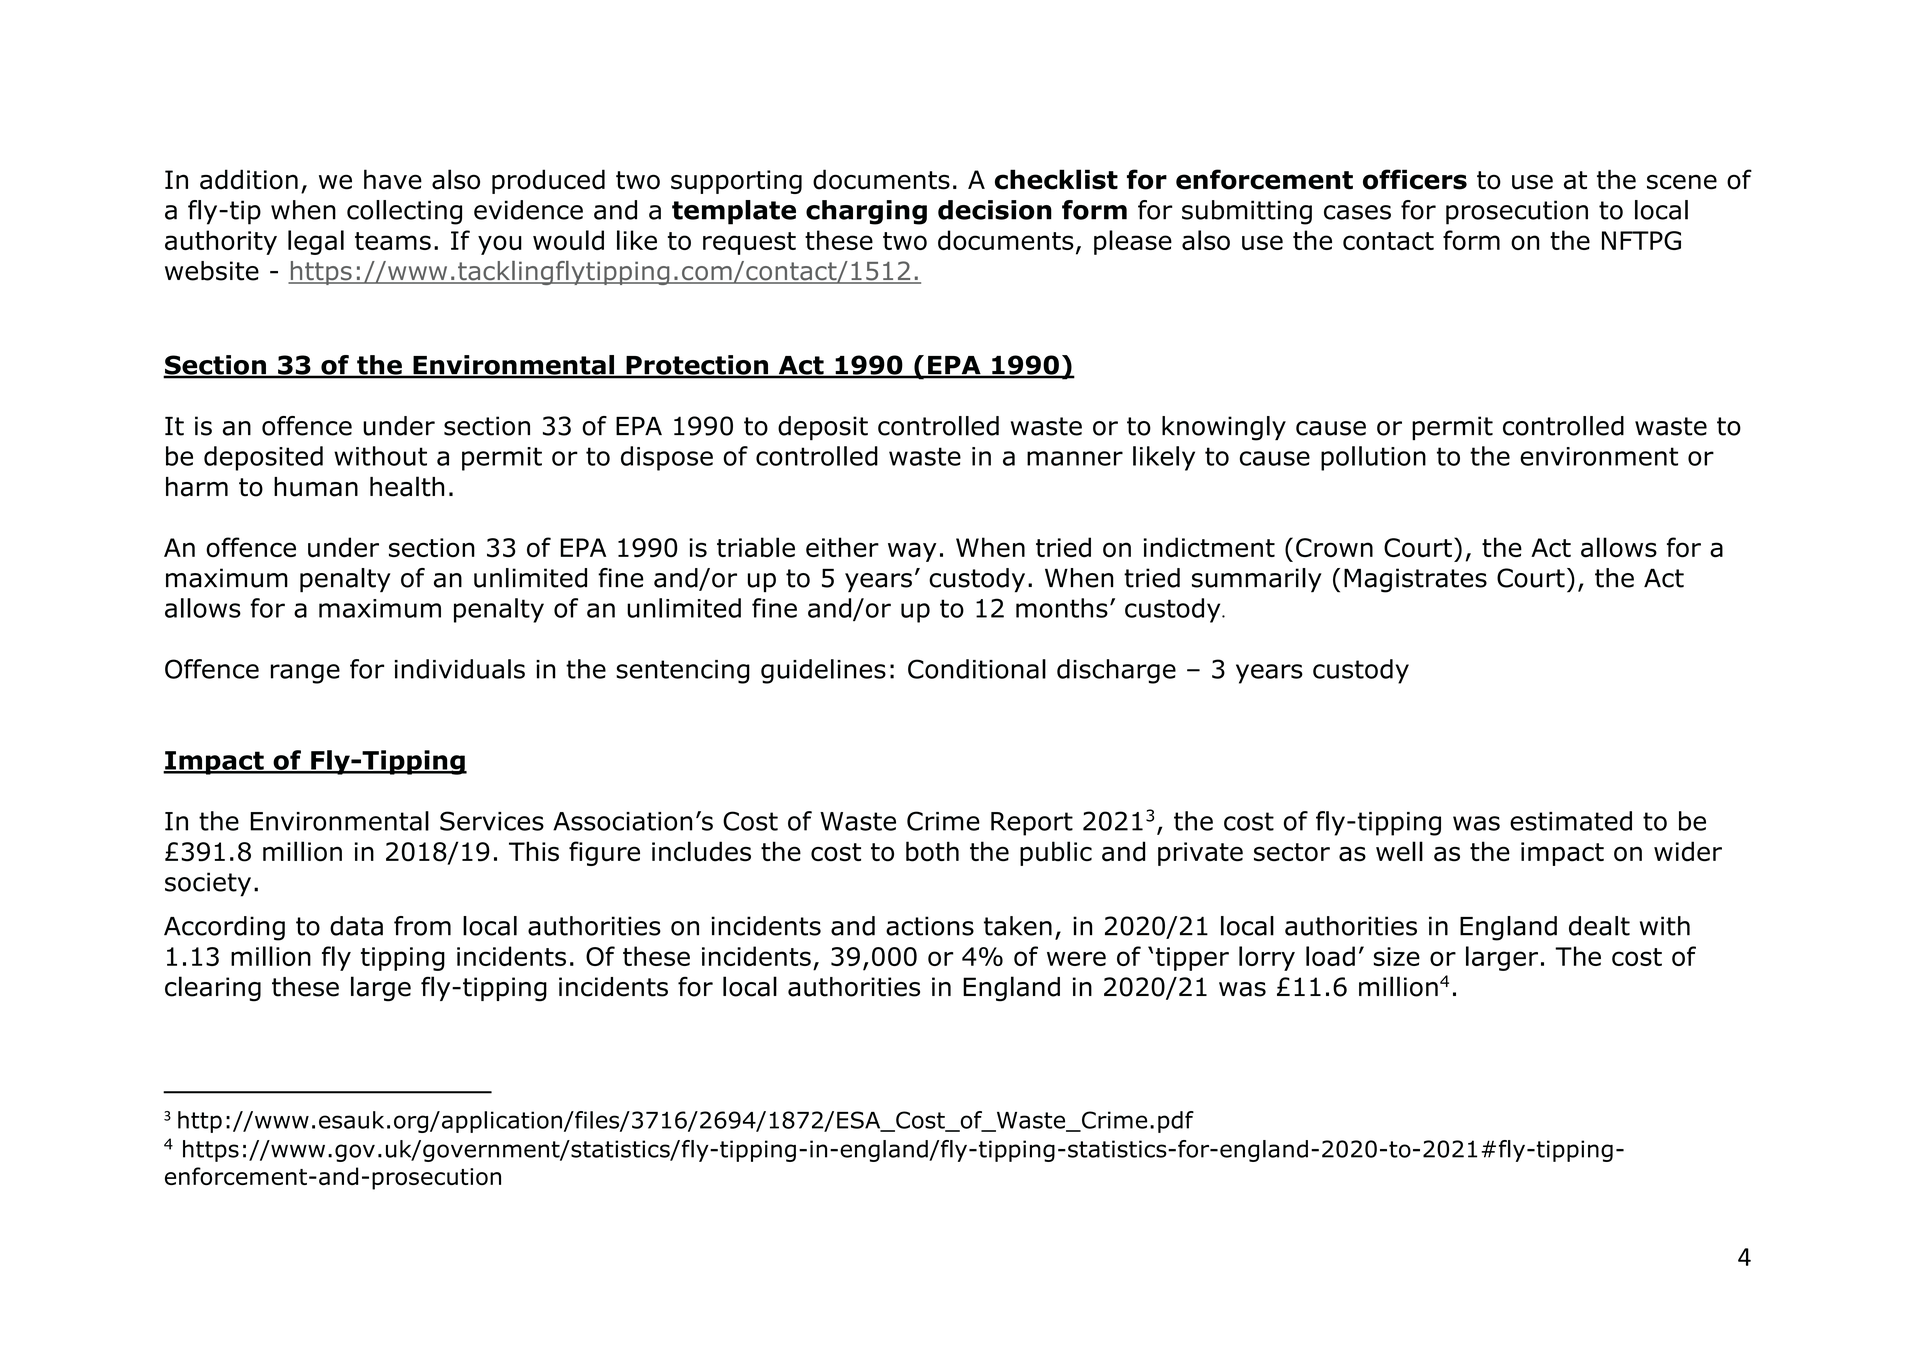 This screenshot has width=1915, height=1353. I want to click on decision, so click(995, 210).
